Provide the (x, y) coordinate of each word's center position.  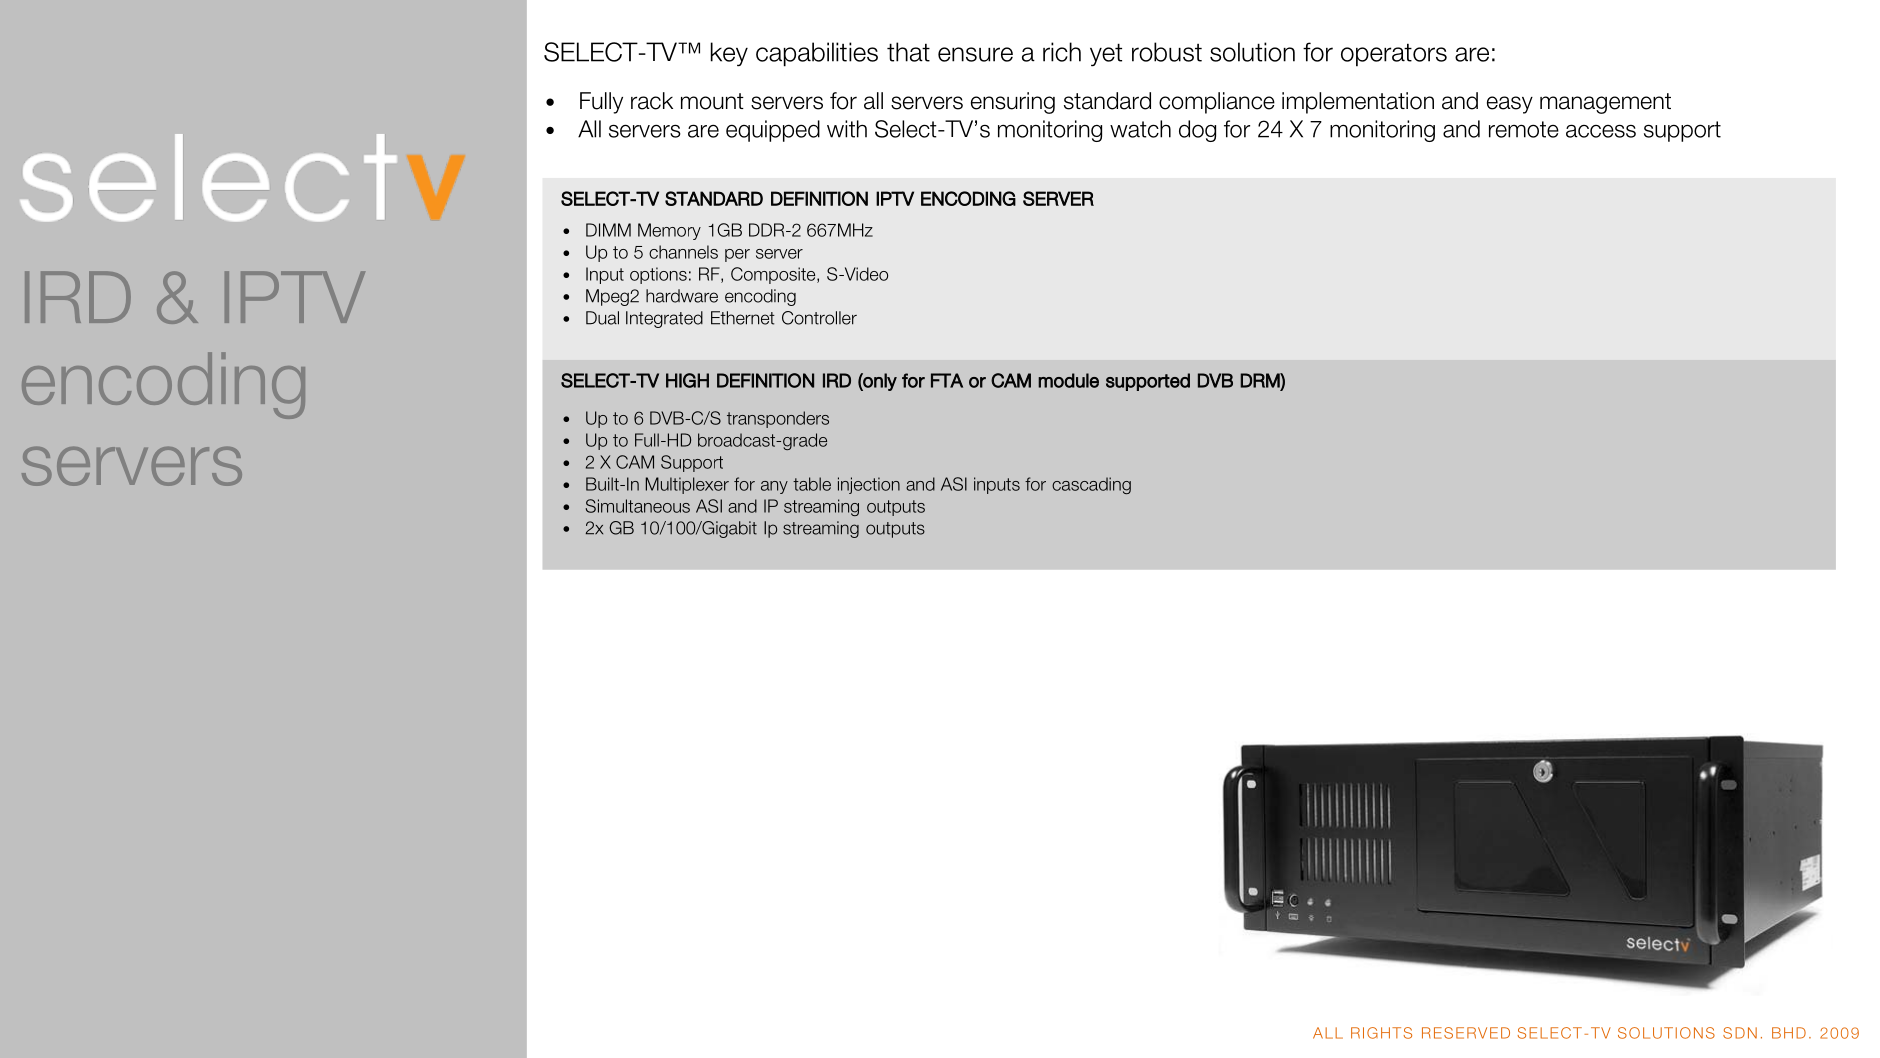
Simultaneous (638, 506)
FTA (947, 380)
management (1605, 103)
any (774, 487)
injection (869, 485)
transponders (778, 419)
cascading (1091, 485)
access (1601, 131)
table (812, 484)
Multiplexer (687, 485)
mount (712, 101)
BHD (1789, 1033)
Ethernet (743, 318)
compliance (1217, 103)
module (1068, 380)
